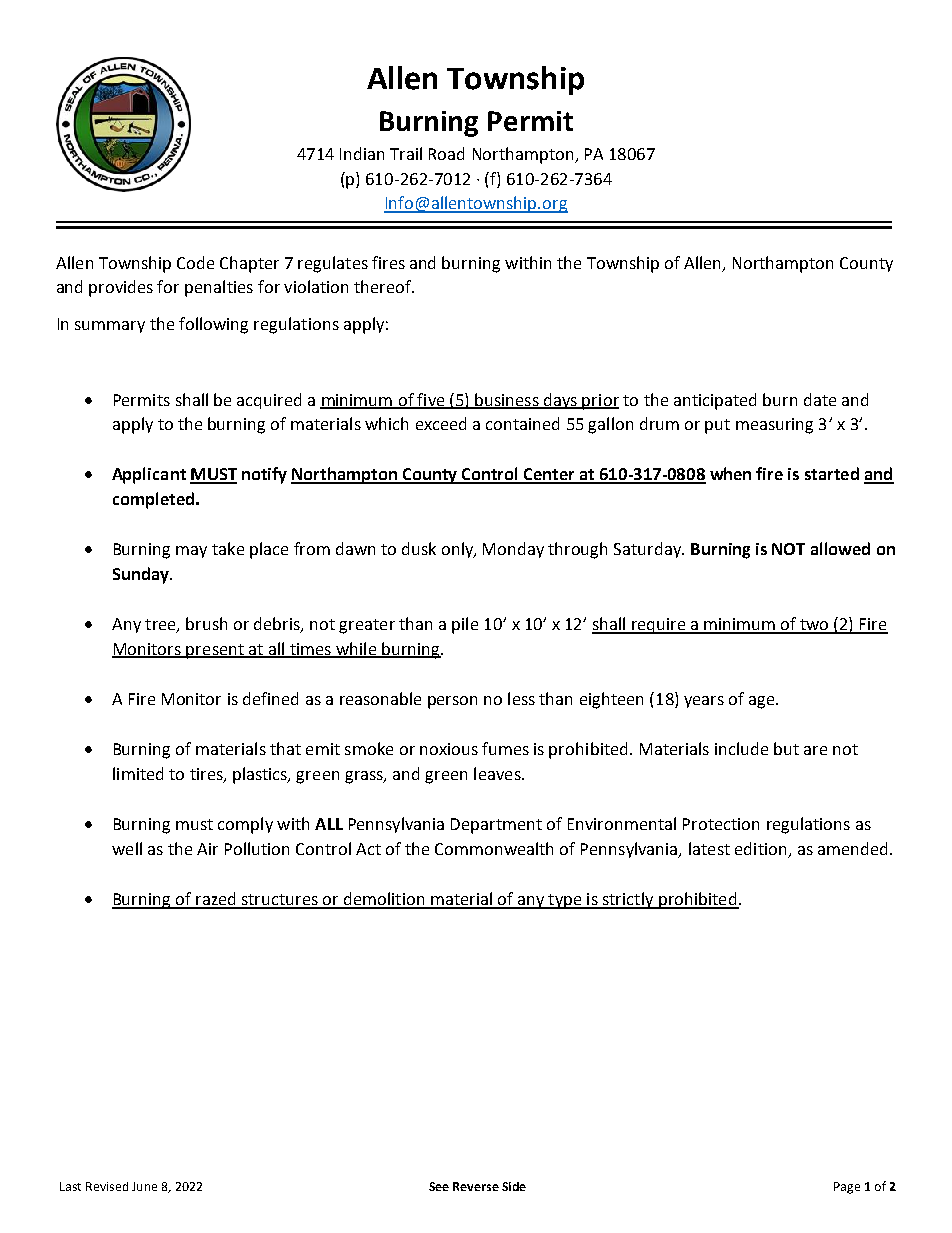  What do you see at coordinates (207, 849) in the image?
I see `Air` at bounding box center [207, 849].
